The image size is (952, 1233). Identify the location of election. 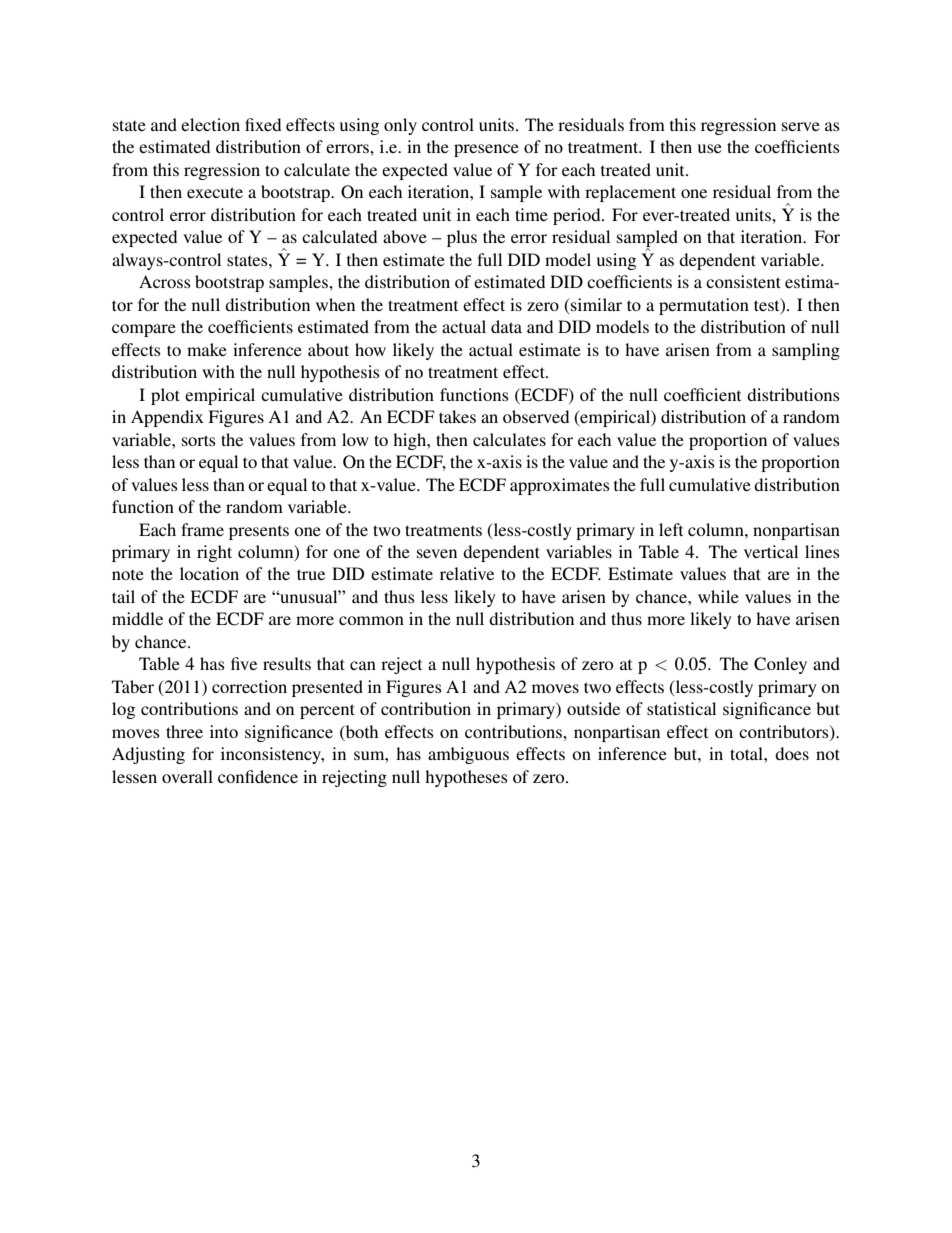
(210, 124).
